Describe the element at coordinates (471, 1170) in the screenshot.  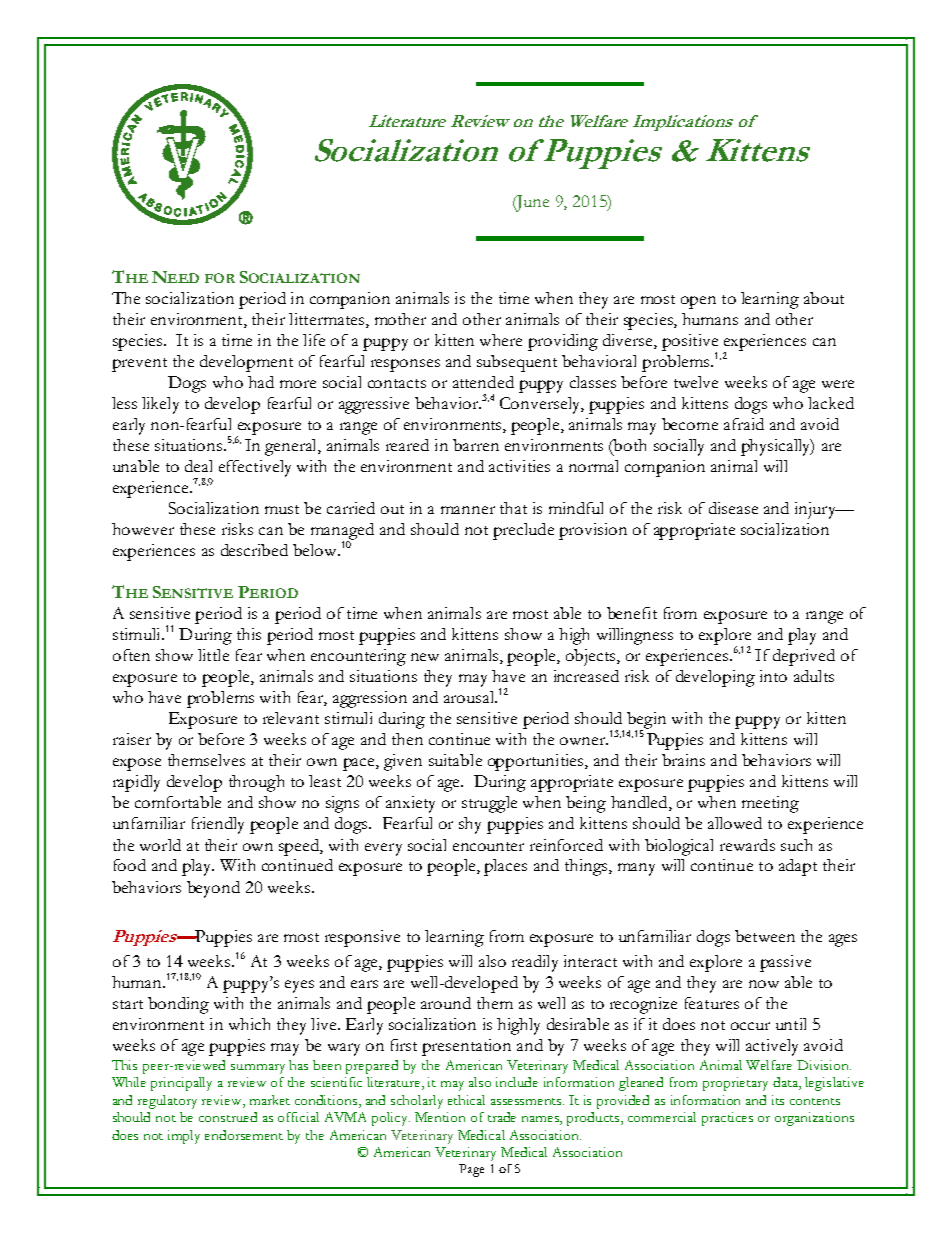
I see `Page` at that location.
